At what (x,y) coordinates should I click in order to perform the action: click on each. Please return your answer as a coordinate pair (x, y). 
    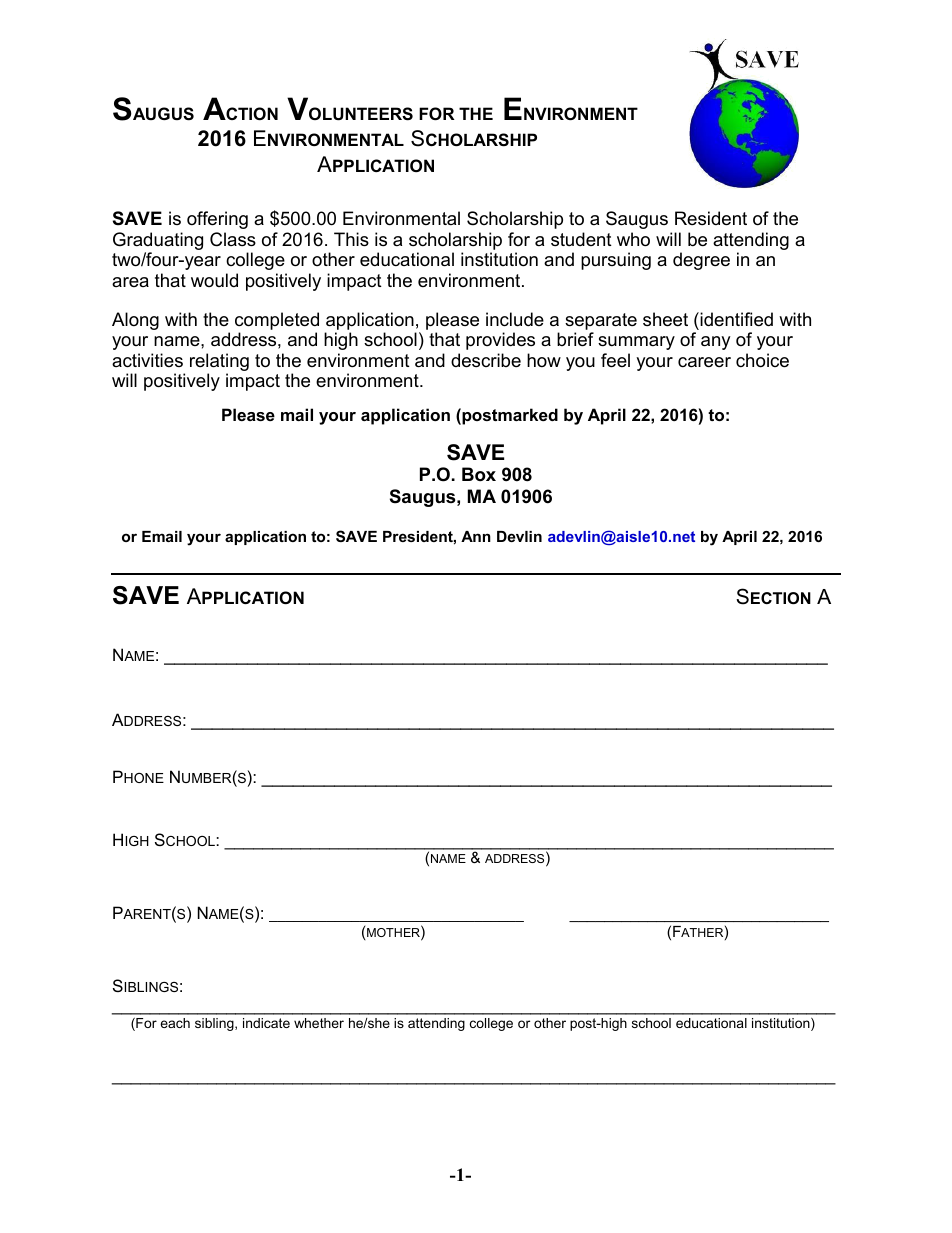
    Looking at the image, I should click on (175, 1023).
